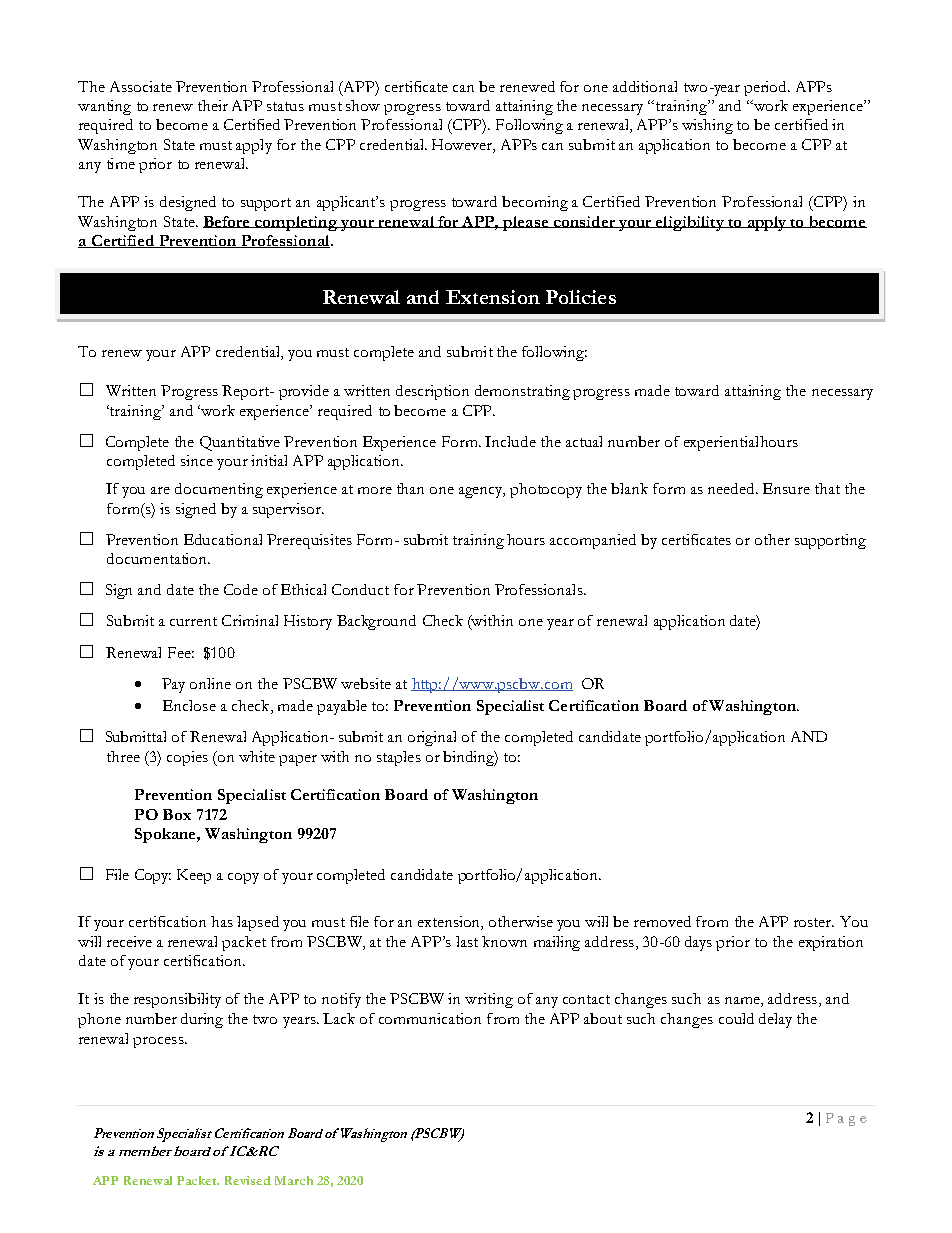 This screenshot has width=952, height=1233. What do you see at coordinates (248, 1180) in the screenshot?
I see `Revised` at bounding box center [248, 1180].
